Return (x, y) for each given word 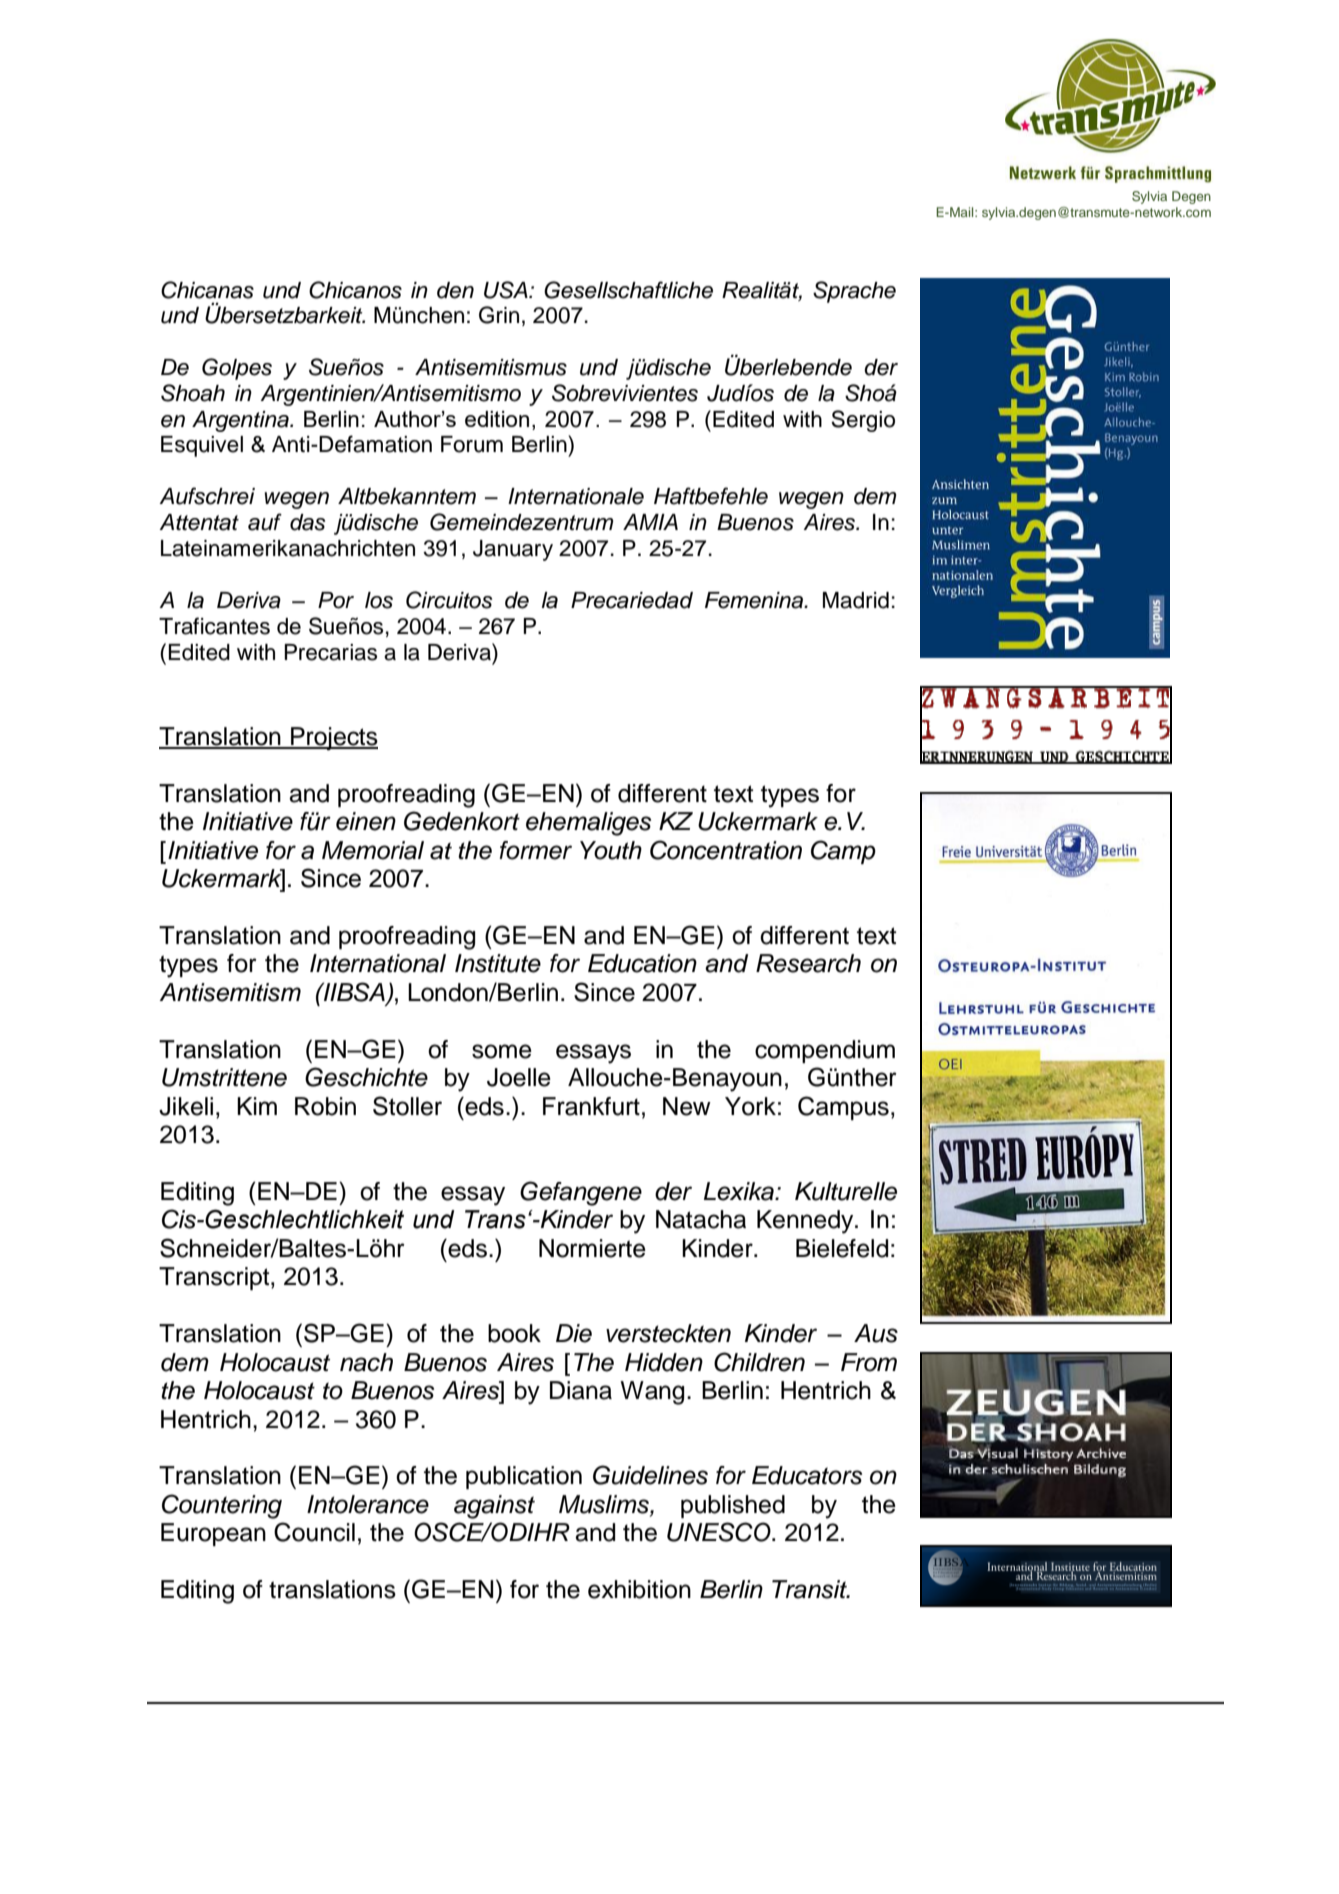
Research (808, 963)
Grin (499, 315)
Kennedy (806, 1222)
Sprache (854, 292)
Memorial (373, 850)
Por (336, 600)
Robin (325, 1106)
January (513, 550)
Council (314, 1532)
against (494, 1507)
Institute (498, 963)
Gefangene (581, 1193)
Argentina (241, 421)
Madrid (856, 600)
